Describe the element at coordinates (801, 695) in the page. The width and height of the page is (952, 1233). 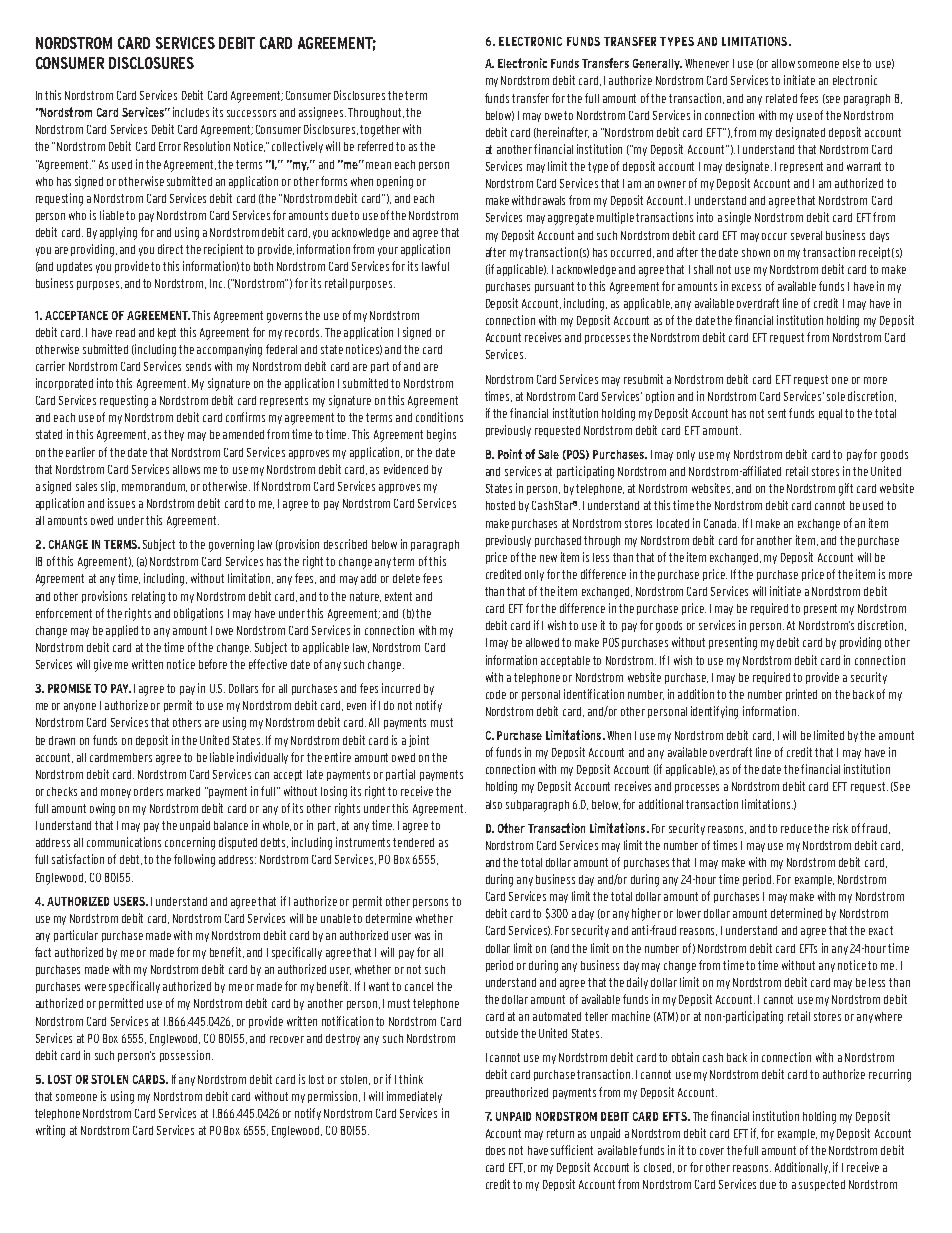
I see `printed` at that location.
